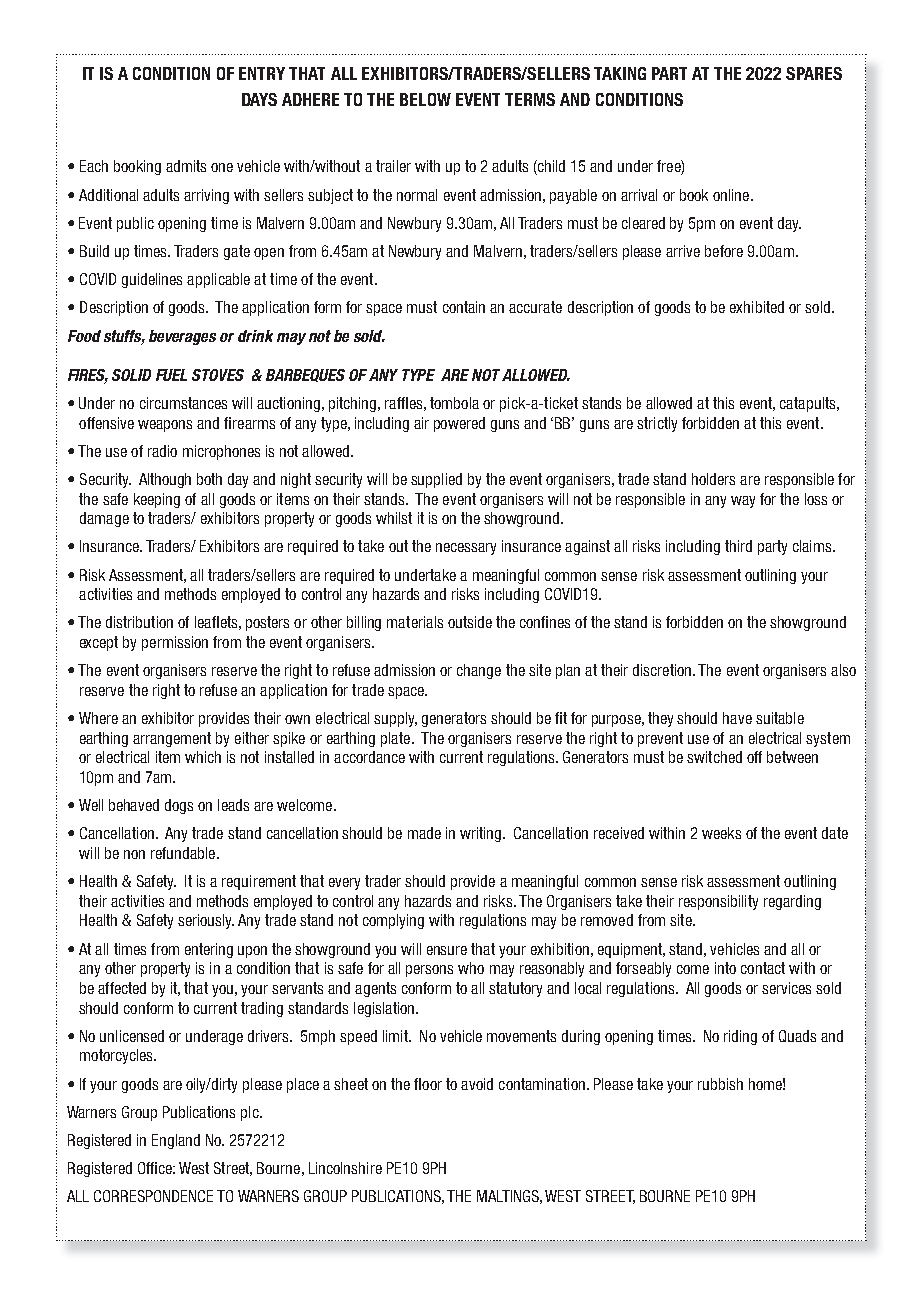 Image resolution: width=924 pixels, height=1297 pixels. What do you see at coordinates (814, 73) in the screenshot?
I see `SPARES` at bounding box center [814, 73].
